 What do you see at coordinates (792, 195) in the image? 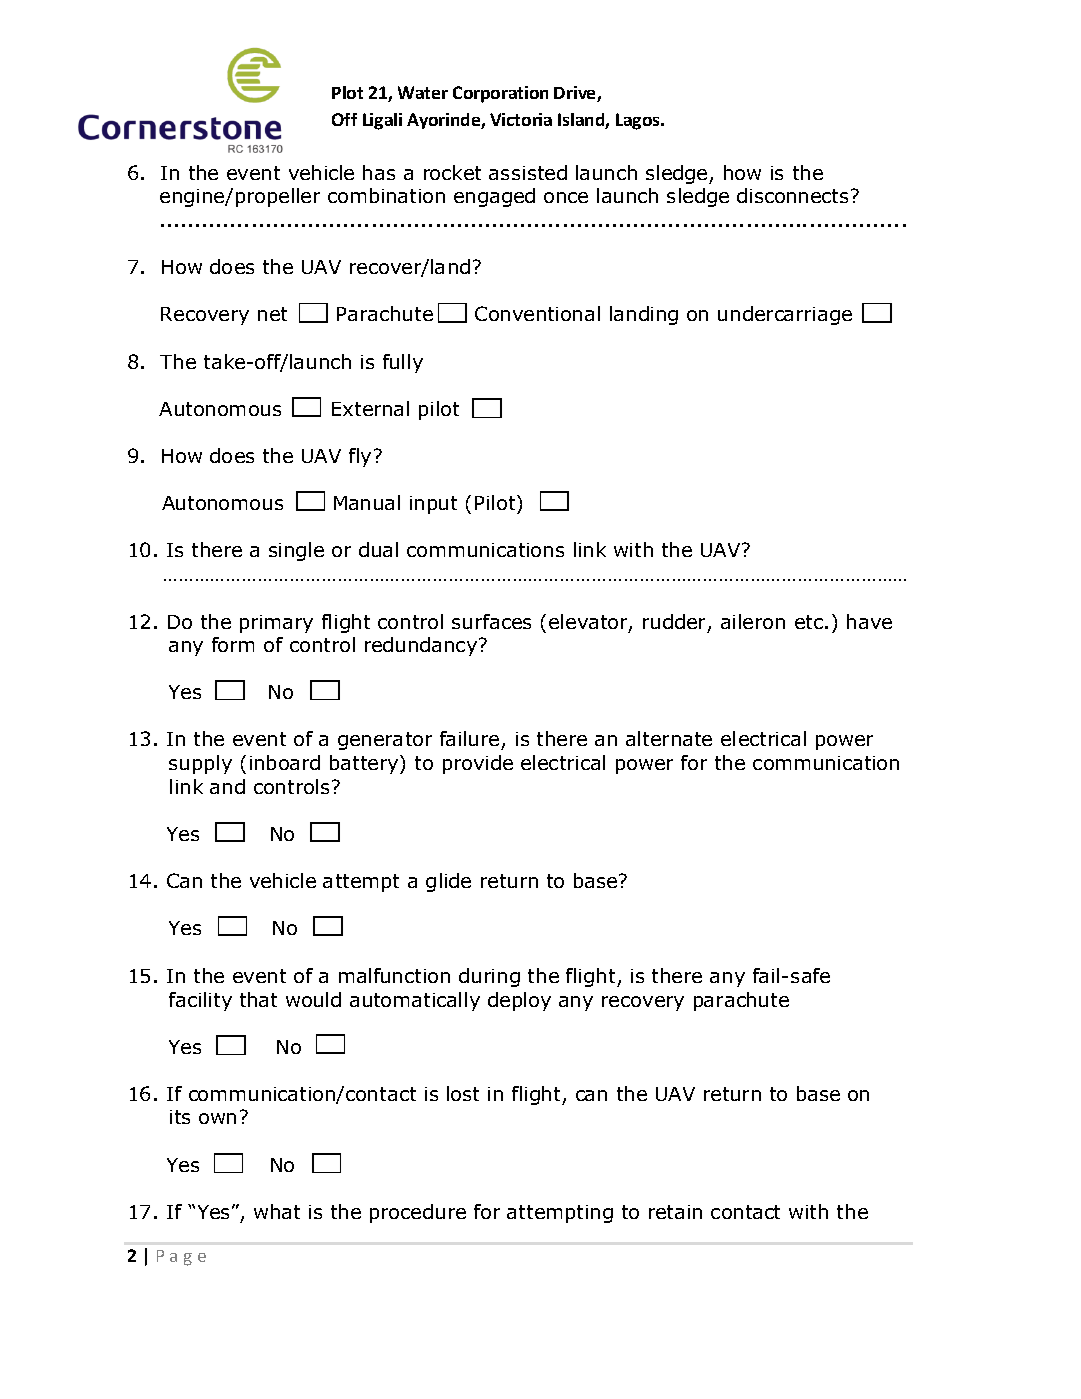
I see `disconnects` at bounding box center [792, 195].
